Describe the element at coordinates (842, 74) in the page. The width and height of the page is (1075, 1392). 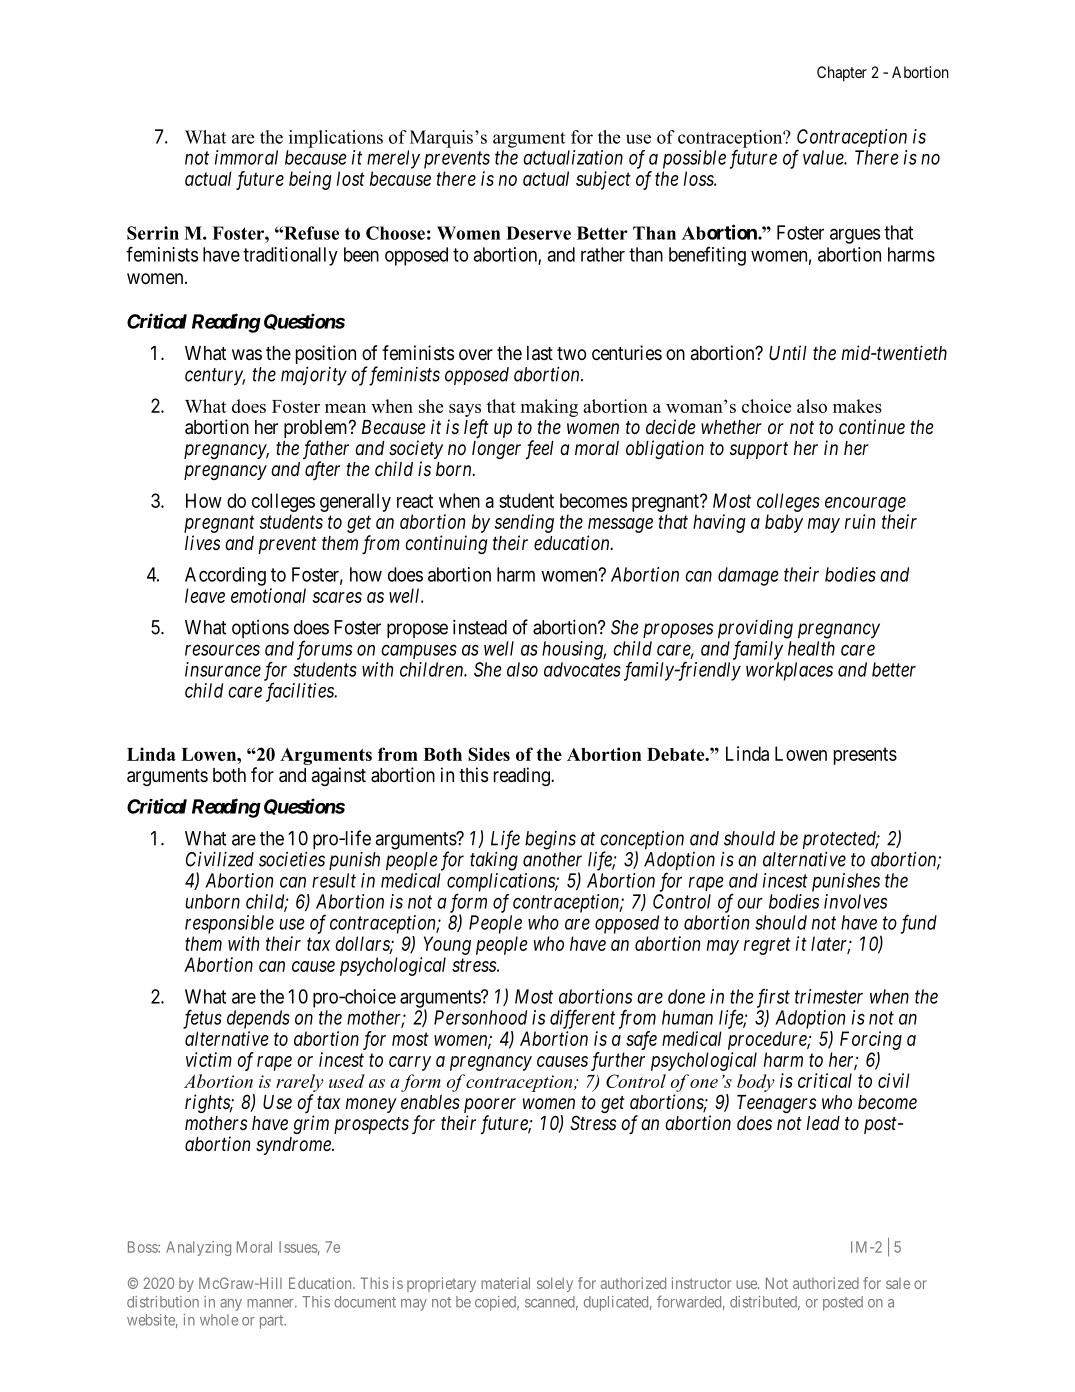
I see `Chapter` at that location.
